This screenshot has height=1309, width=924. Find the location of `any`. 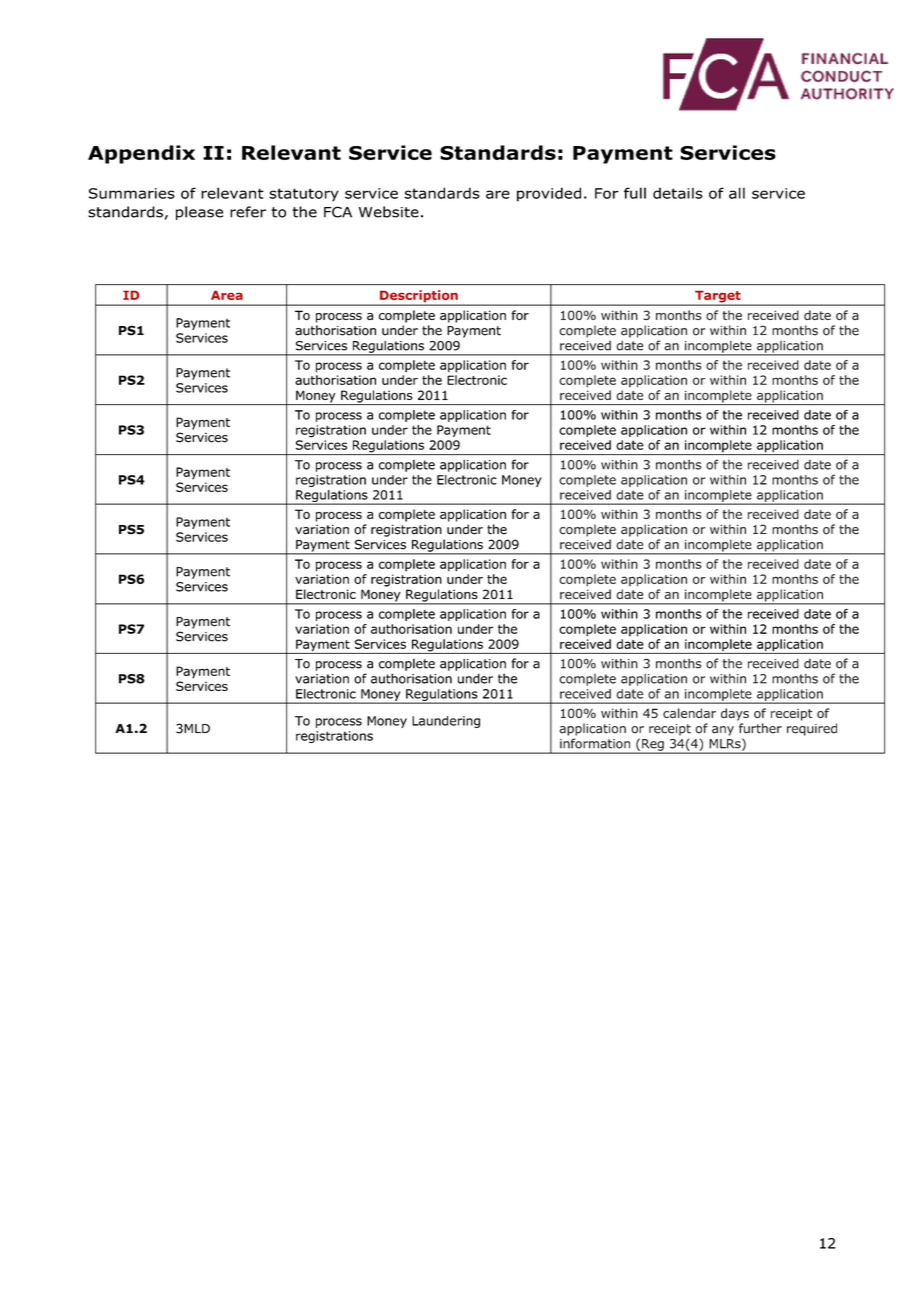

any is located at coordinates (723, 731).
